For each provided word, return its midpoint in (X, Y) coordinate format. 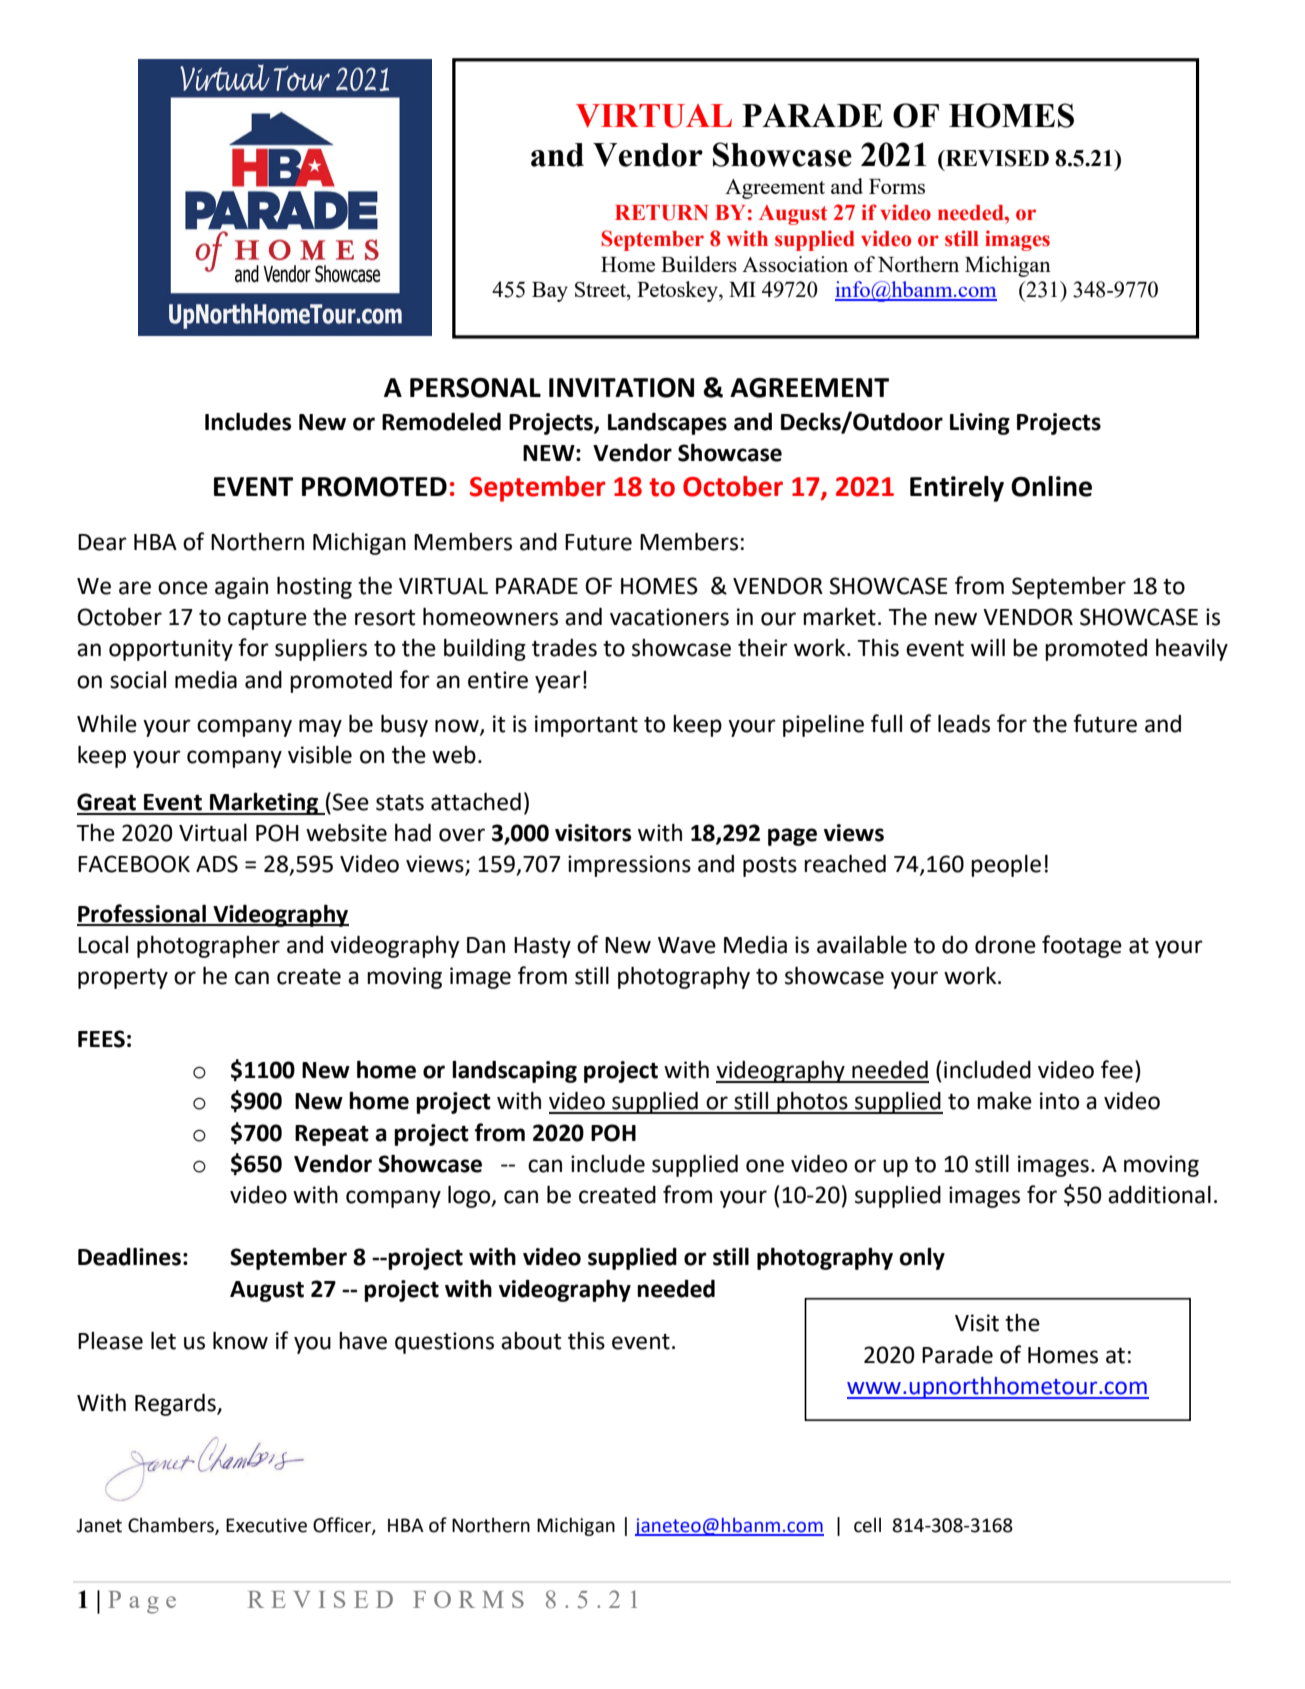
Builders (699, 264)
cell (867, 1525)
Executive (266, 1525)
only (922, 1258)
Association (795, 264)
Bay (550, 292)
